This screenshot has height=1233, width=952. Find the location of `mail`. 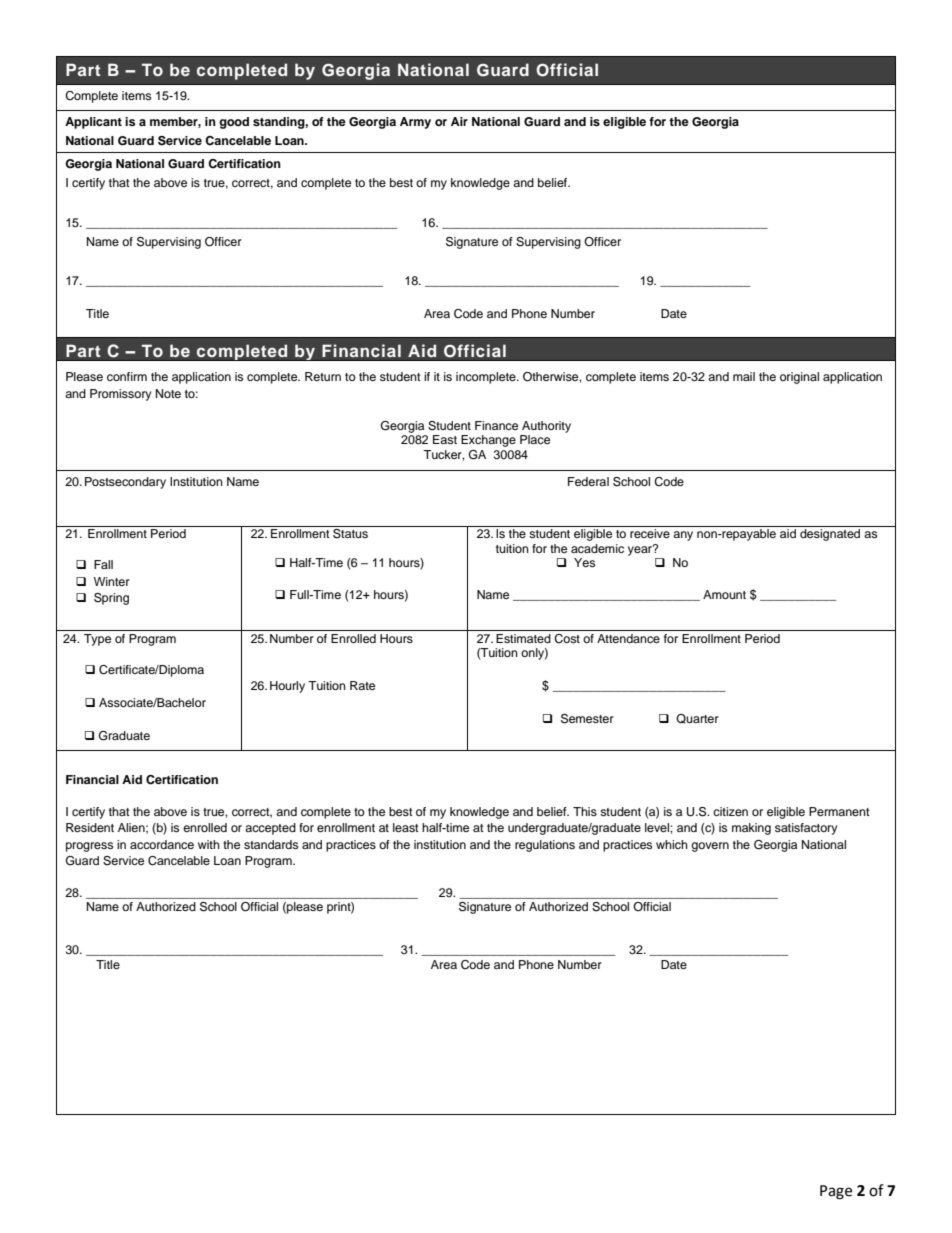

mail is located at coordinates (744, 376).
